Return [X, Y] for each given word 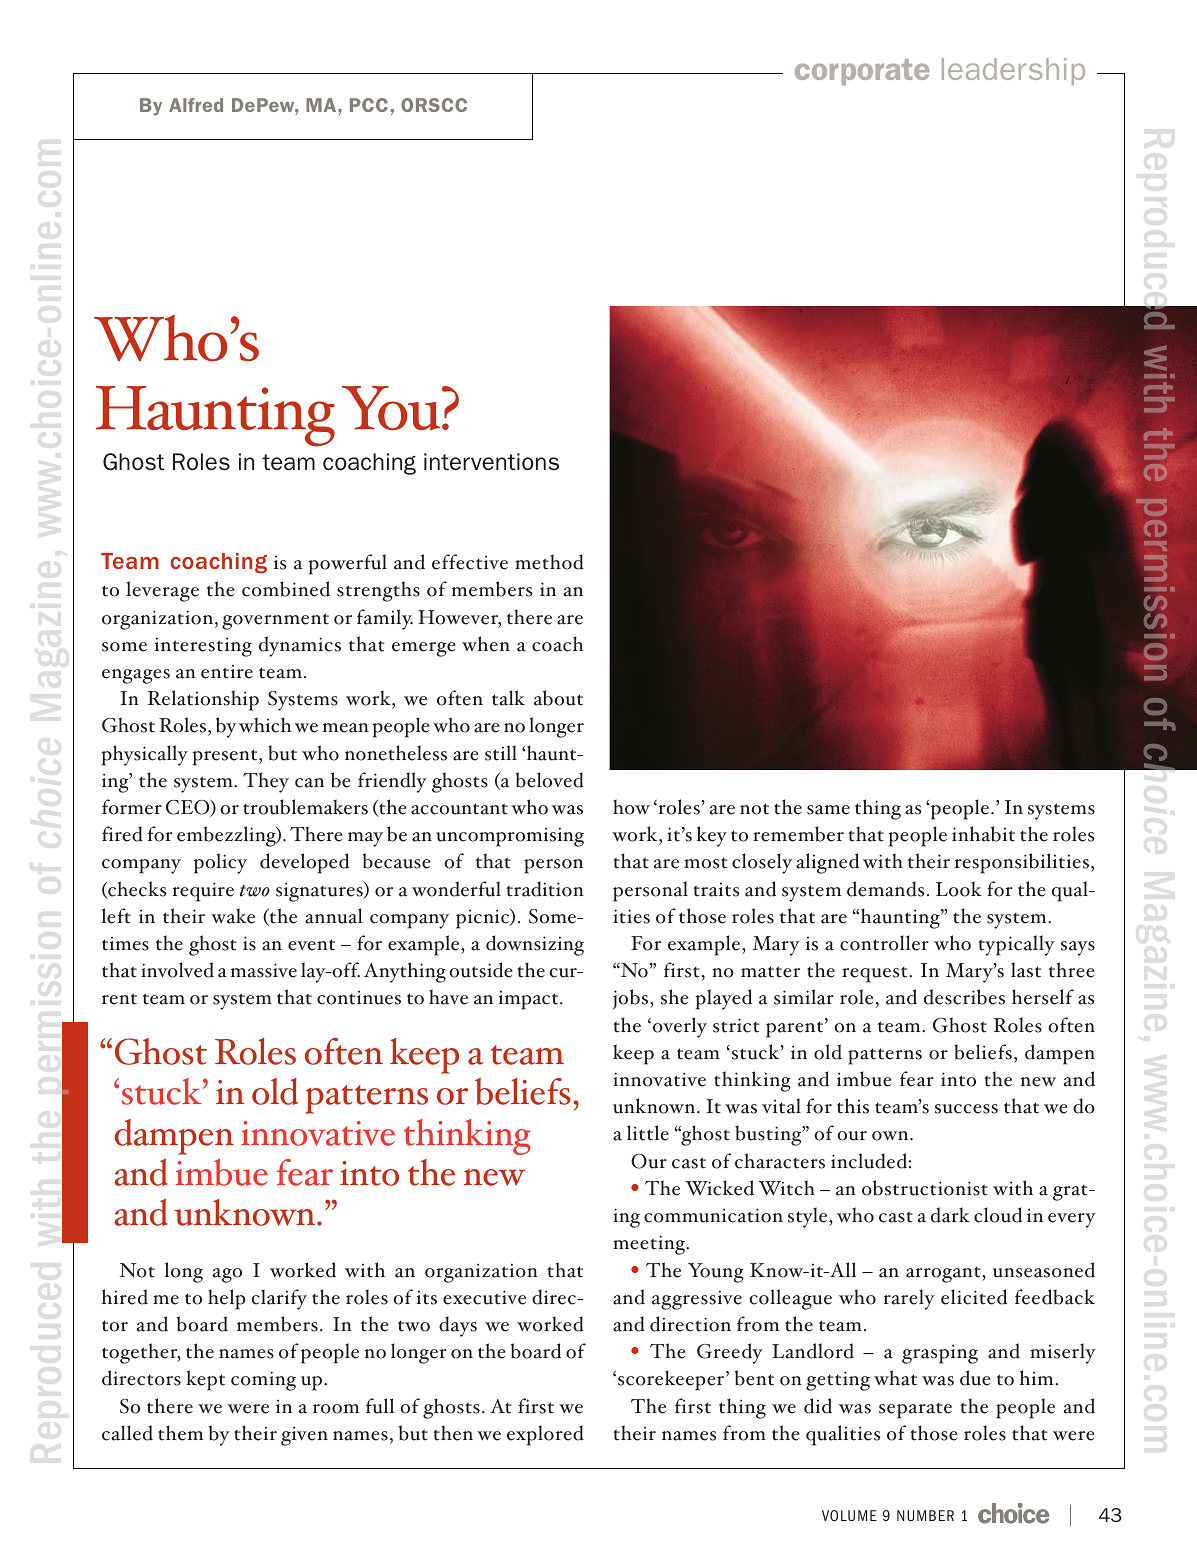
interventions [491, 461]
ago [227, 1275]
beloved [549, 780]
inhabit [983, 834]
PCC [369, 105]
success [966, 1109]
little [648, 1133]
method [549, 562]
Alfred [196, 105]
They [266, 782]
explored [545, 1435]
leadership [1013, 71]
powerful [348, 564]
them [181, 1433]
